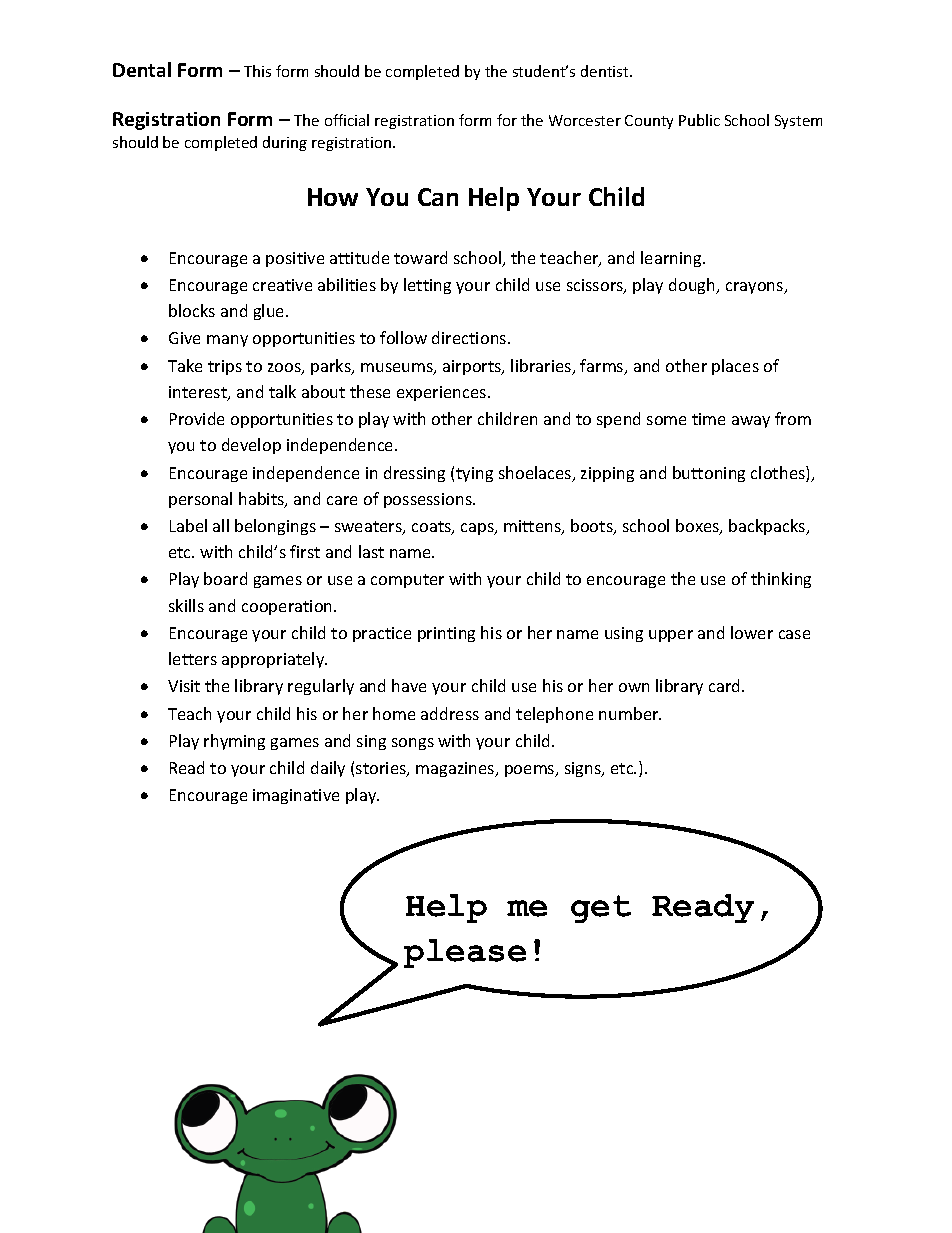  I want to click on Public, so click(699, 120).
